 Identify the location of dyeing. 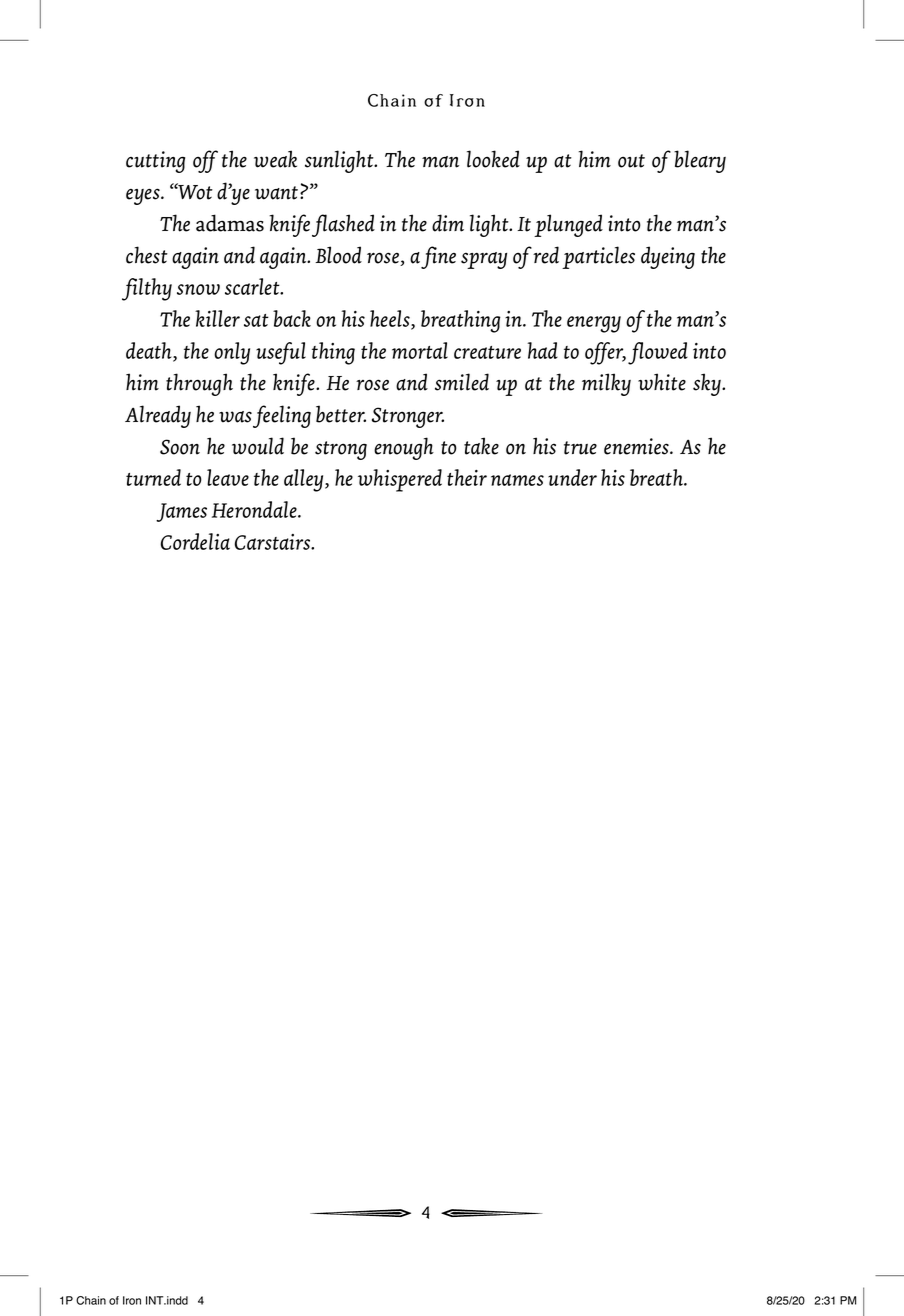
(668, 257).
